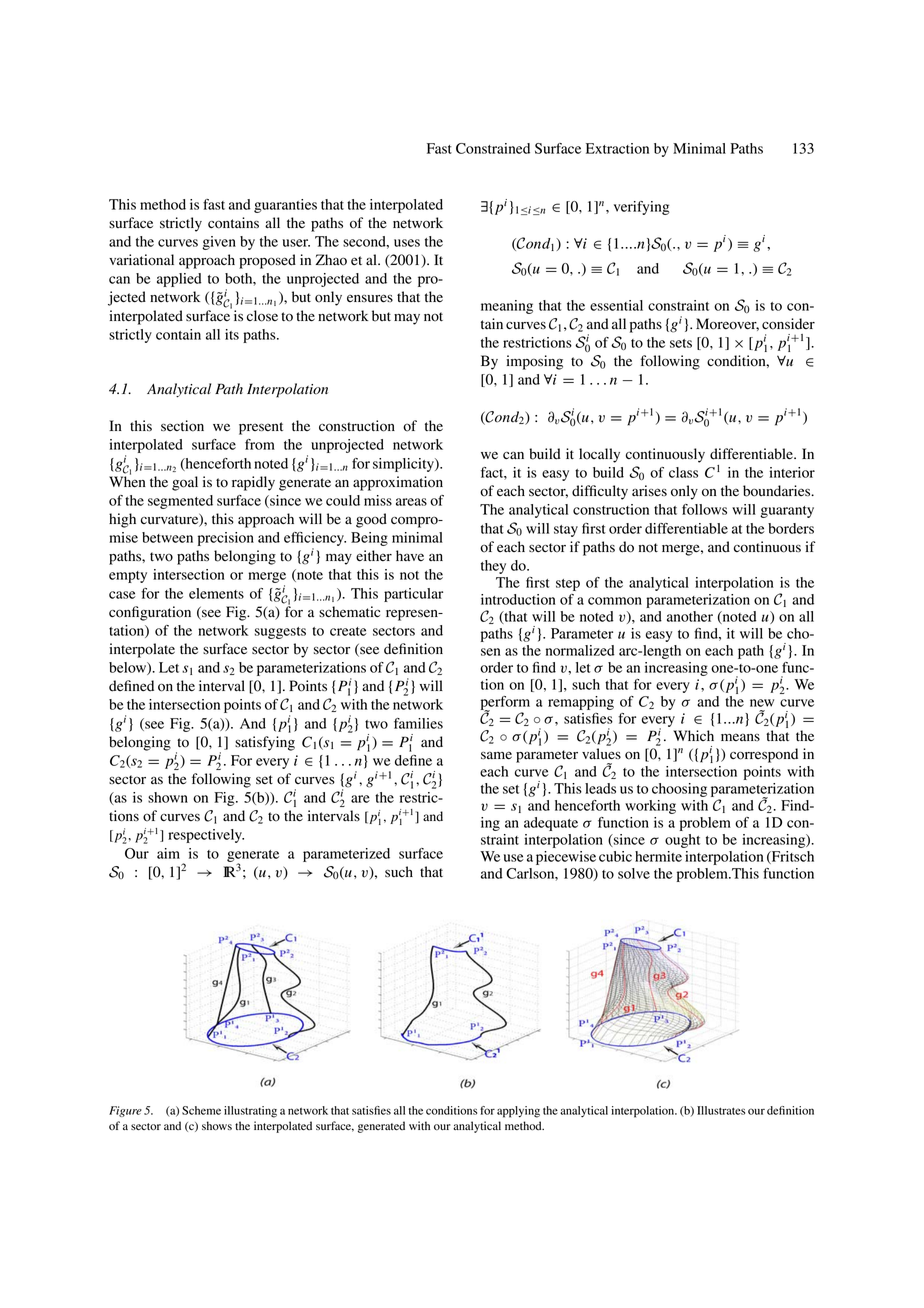 This screenshot has height=1308, width=924. Describe the element at coordinates (265, 743) in the screenshot. I see `satisfying` at that location.
